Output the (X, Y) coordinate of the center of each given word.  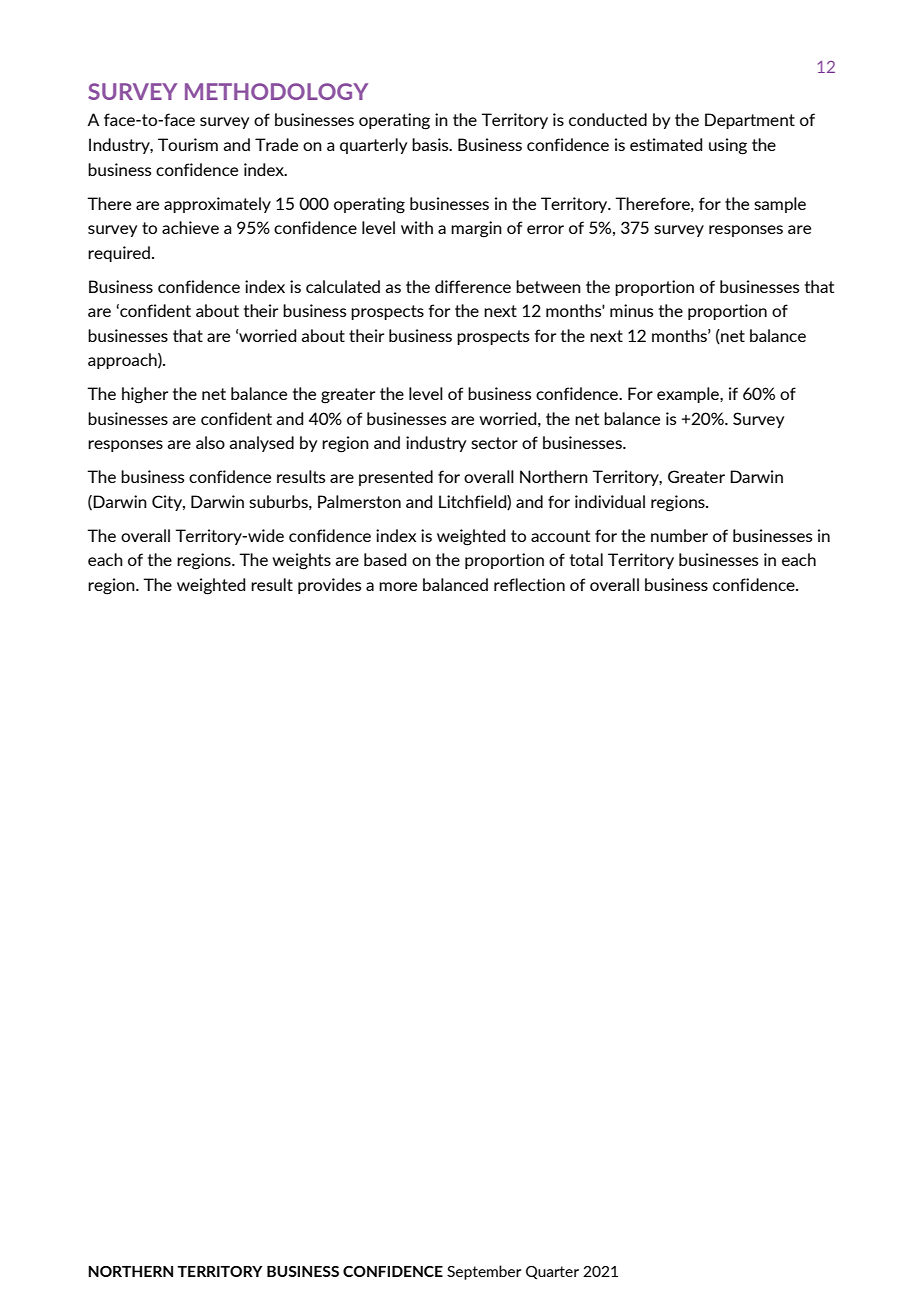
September (484, 1272)
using (728, 146)
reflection (529, 584)
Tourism (188, 144)
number (679, 535)
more (398, 586)
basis (431, 144)
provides (329, 586)
